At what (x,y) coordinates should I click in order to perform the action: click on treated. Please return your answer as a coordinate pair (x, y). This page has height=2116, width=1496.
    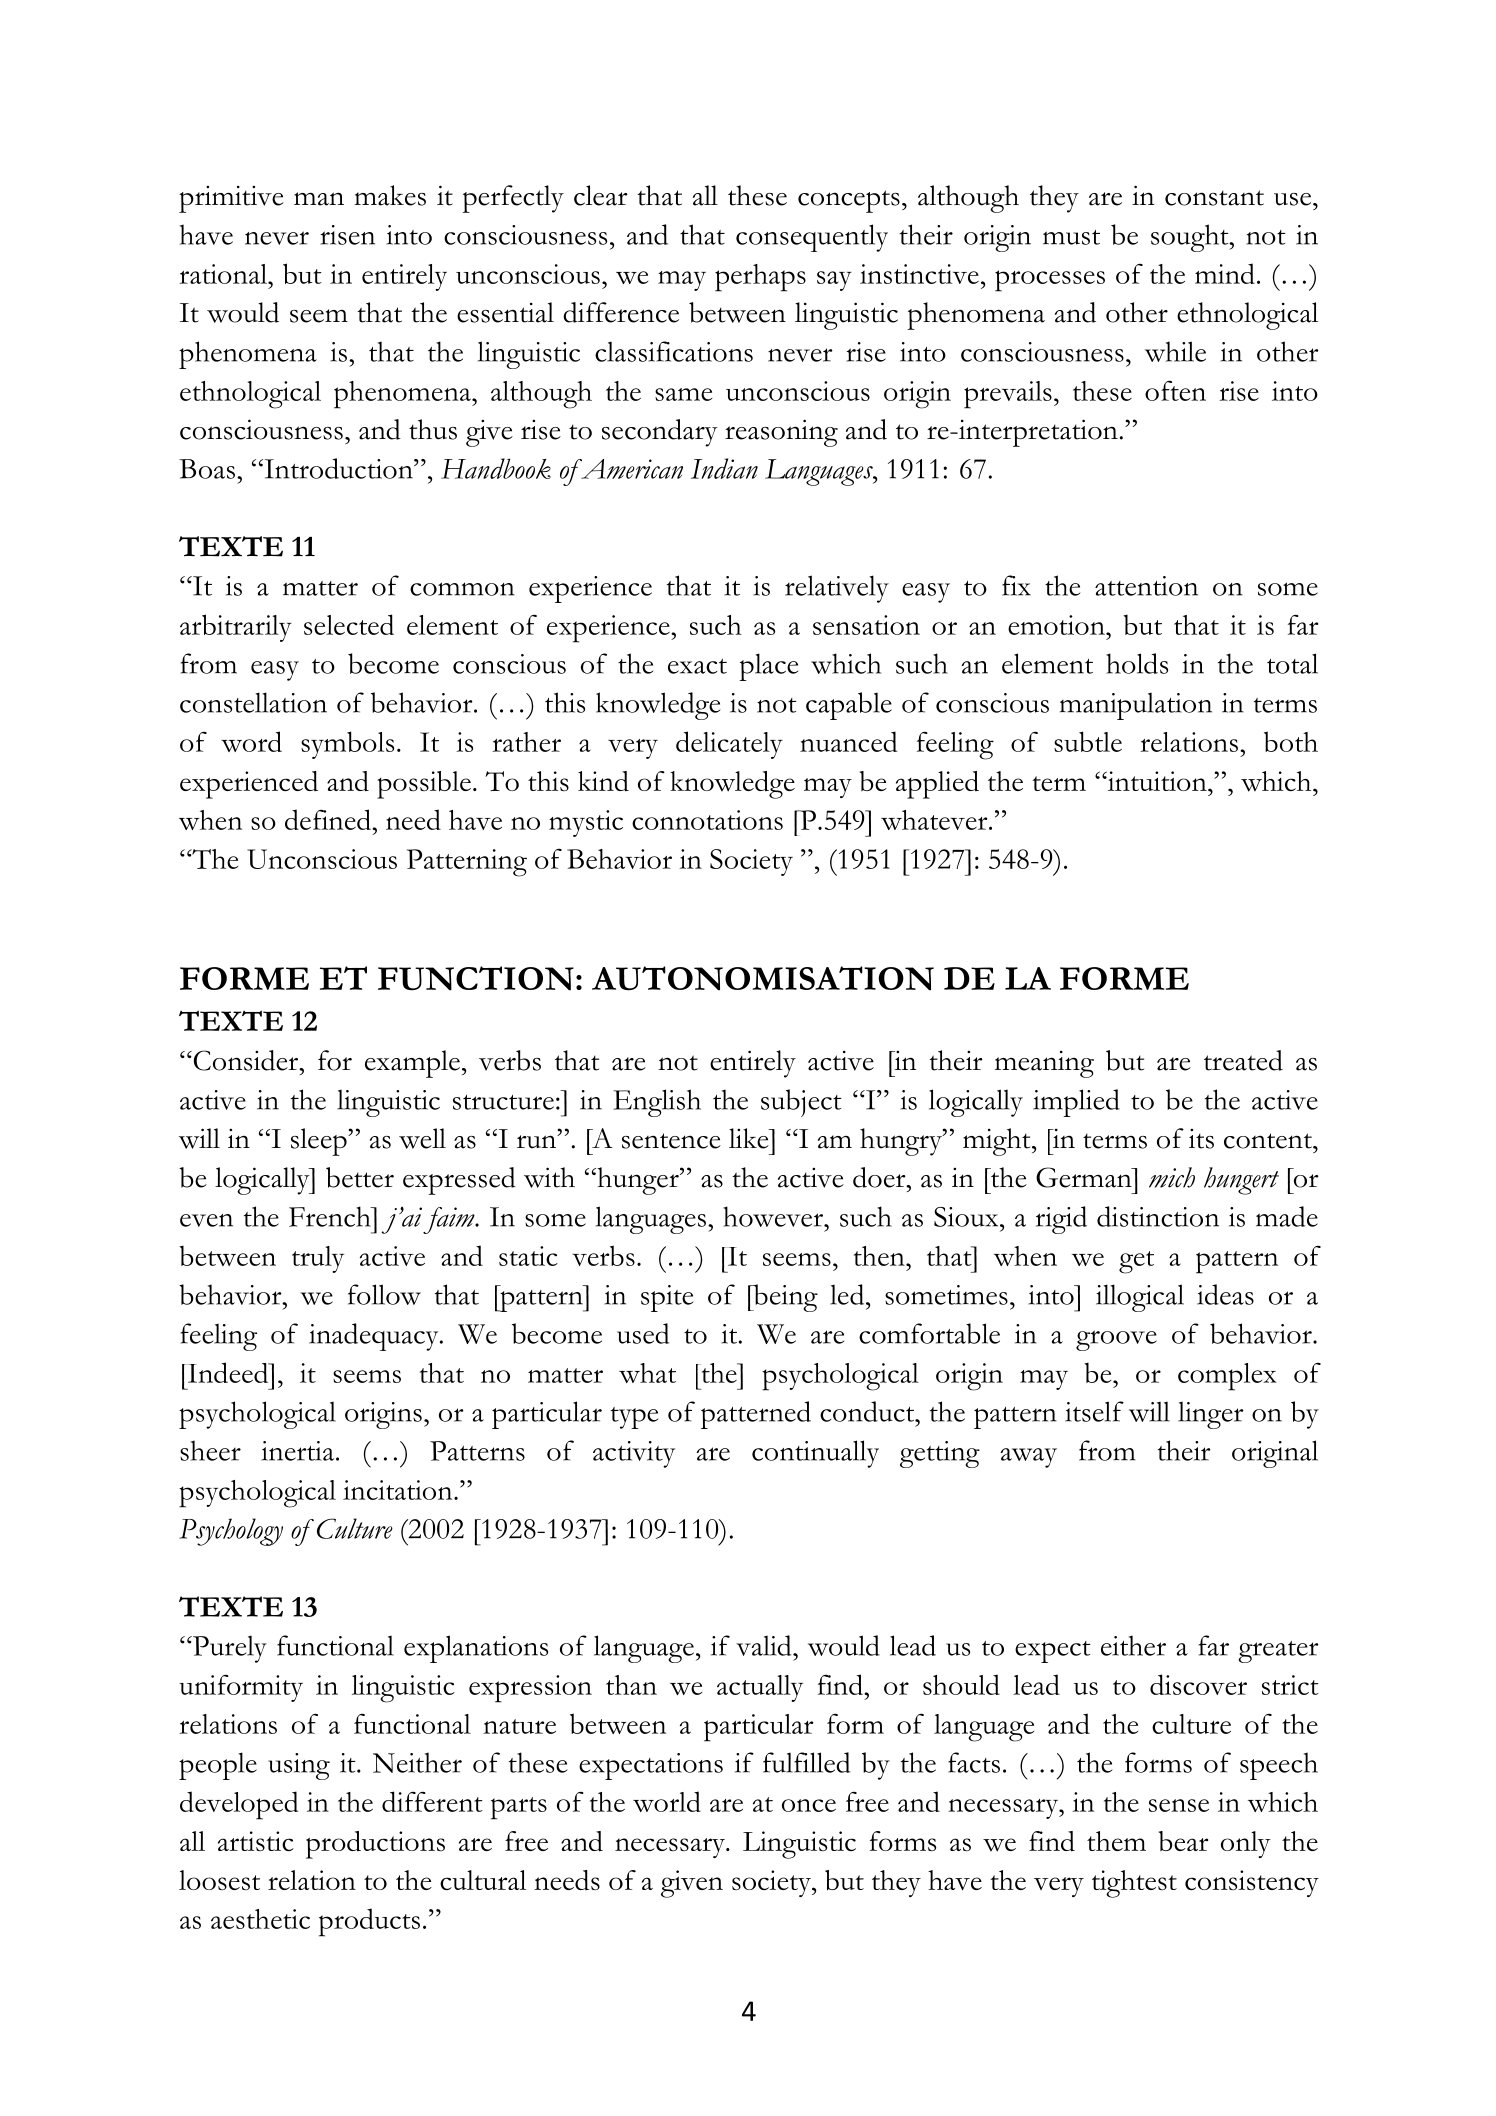
    Looking at the image, I should click on (1243, 1060).
